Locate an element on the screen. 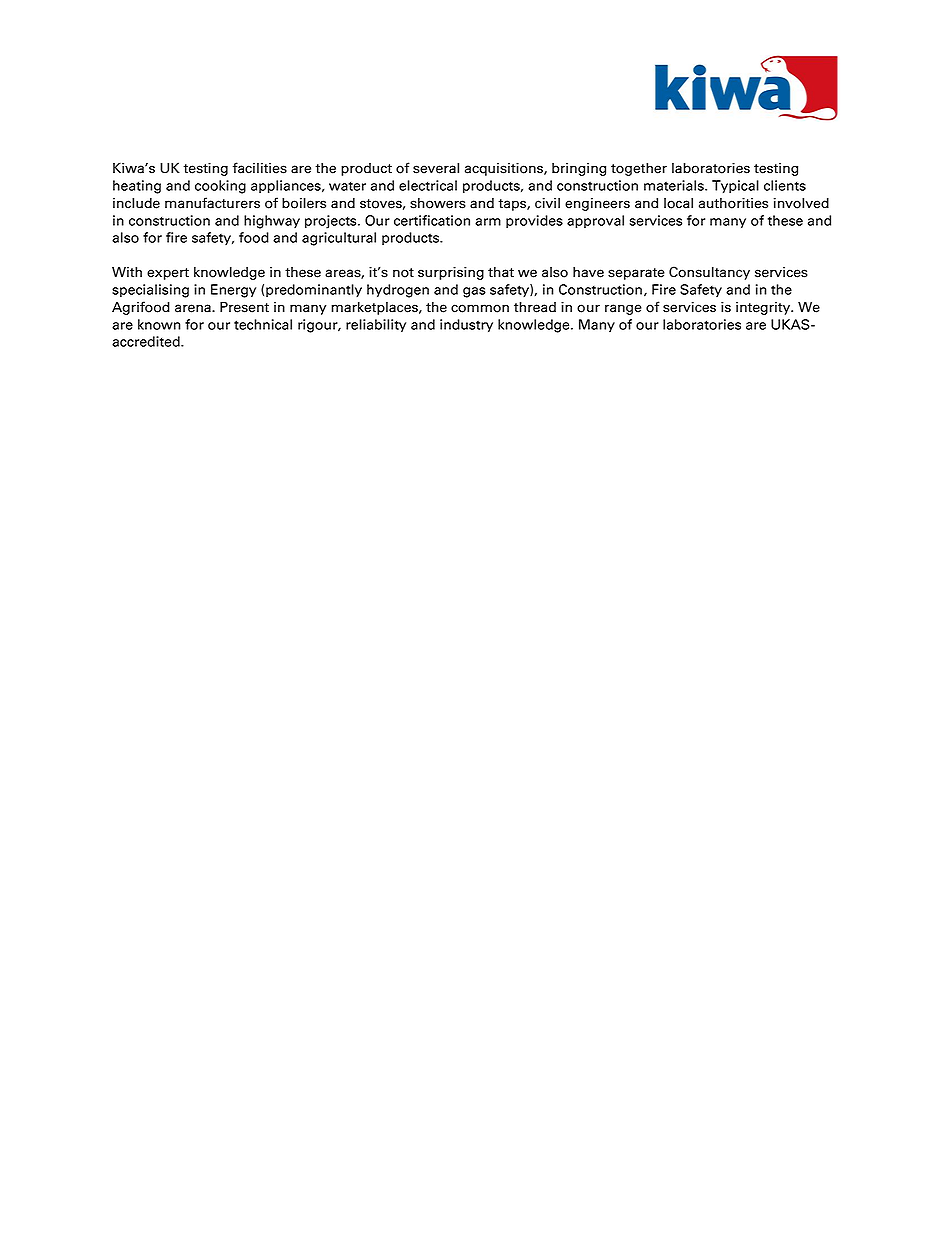 This screenshot has width=952, height=1233. Energy is located at coordinates (233, 291).
